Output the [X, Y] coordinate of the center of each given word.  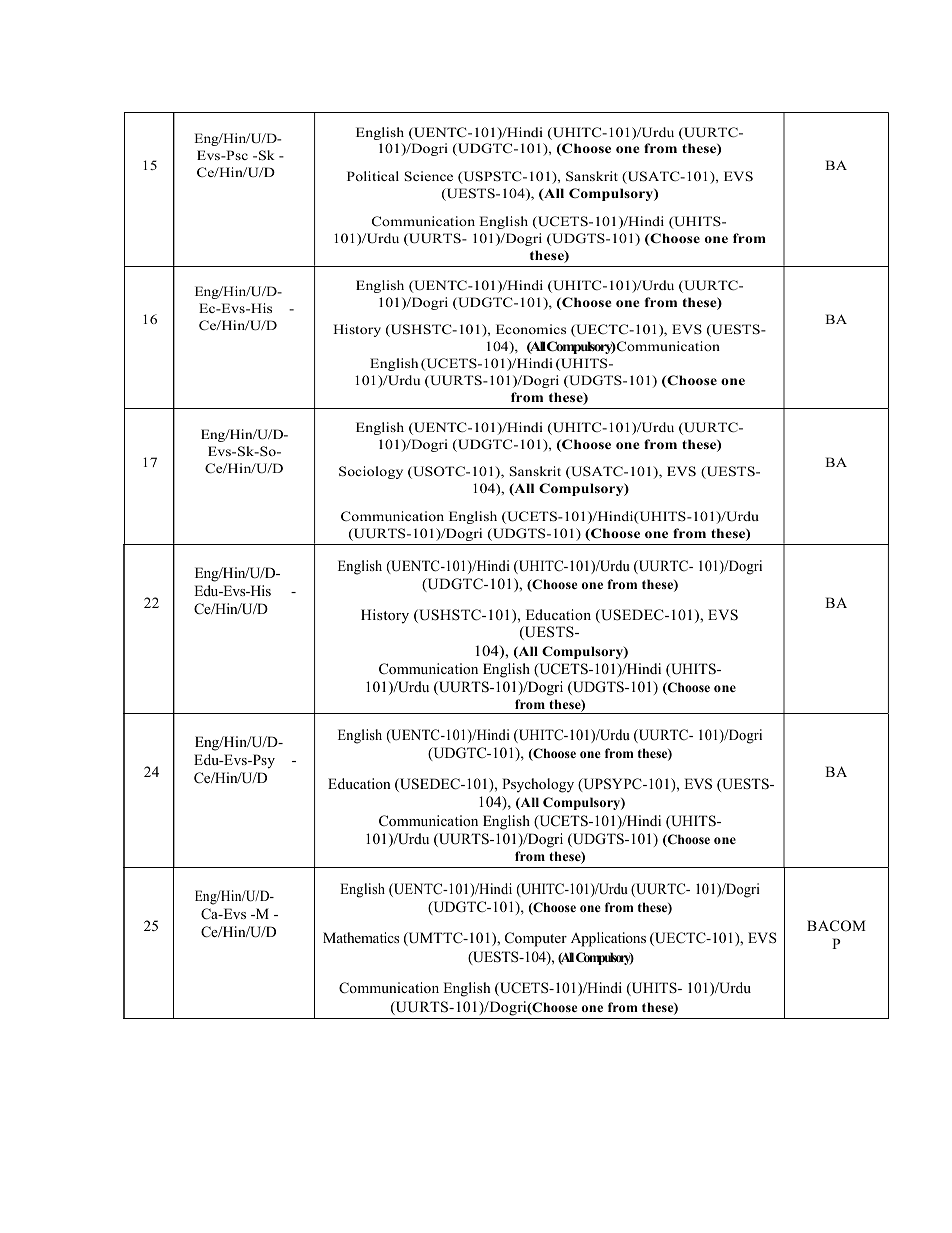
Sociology [371, 472]
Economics [531, 329]
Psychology [538, 785]
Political [373, 176]
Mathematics [361, 937]
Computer [536, 939]
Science [429, 176]
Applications [608, 939]
